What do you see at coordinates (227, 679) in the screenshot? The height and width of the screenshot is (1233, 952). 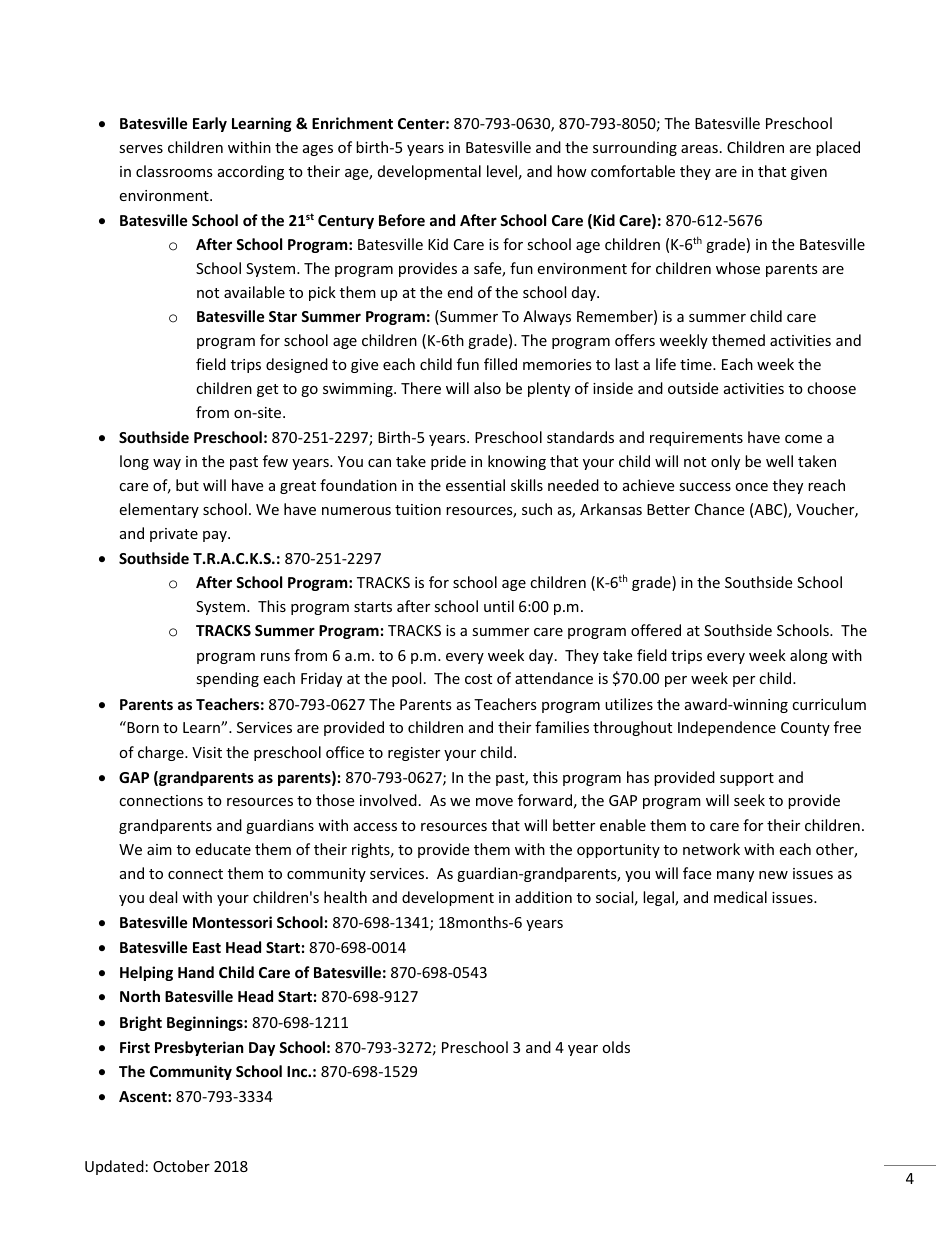 I see `spending` at bounding box center [227, 679].
